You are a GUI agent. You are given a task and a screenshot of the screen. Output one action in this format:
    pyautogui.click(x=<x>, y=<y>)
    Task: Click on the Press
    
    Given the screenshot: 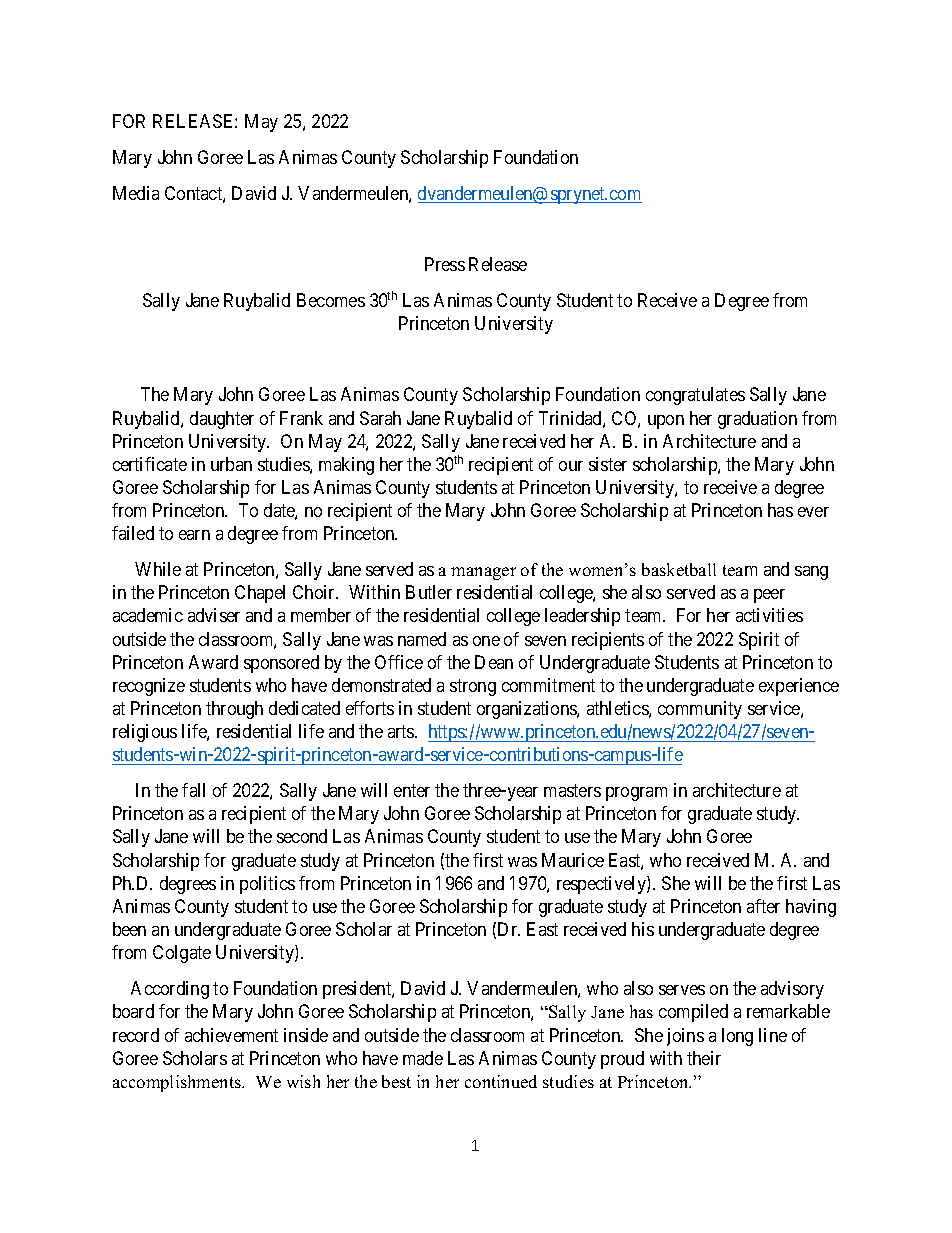 What is the action you would take?
    pyautogui.click(x=445, y=264)
